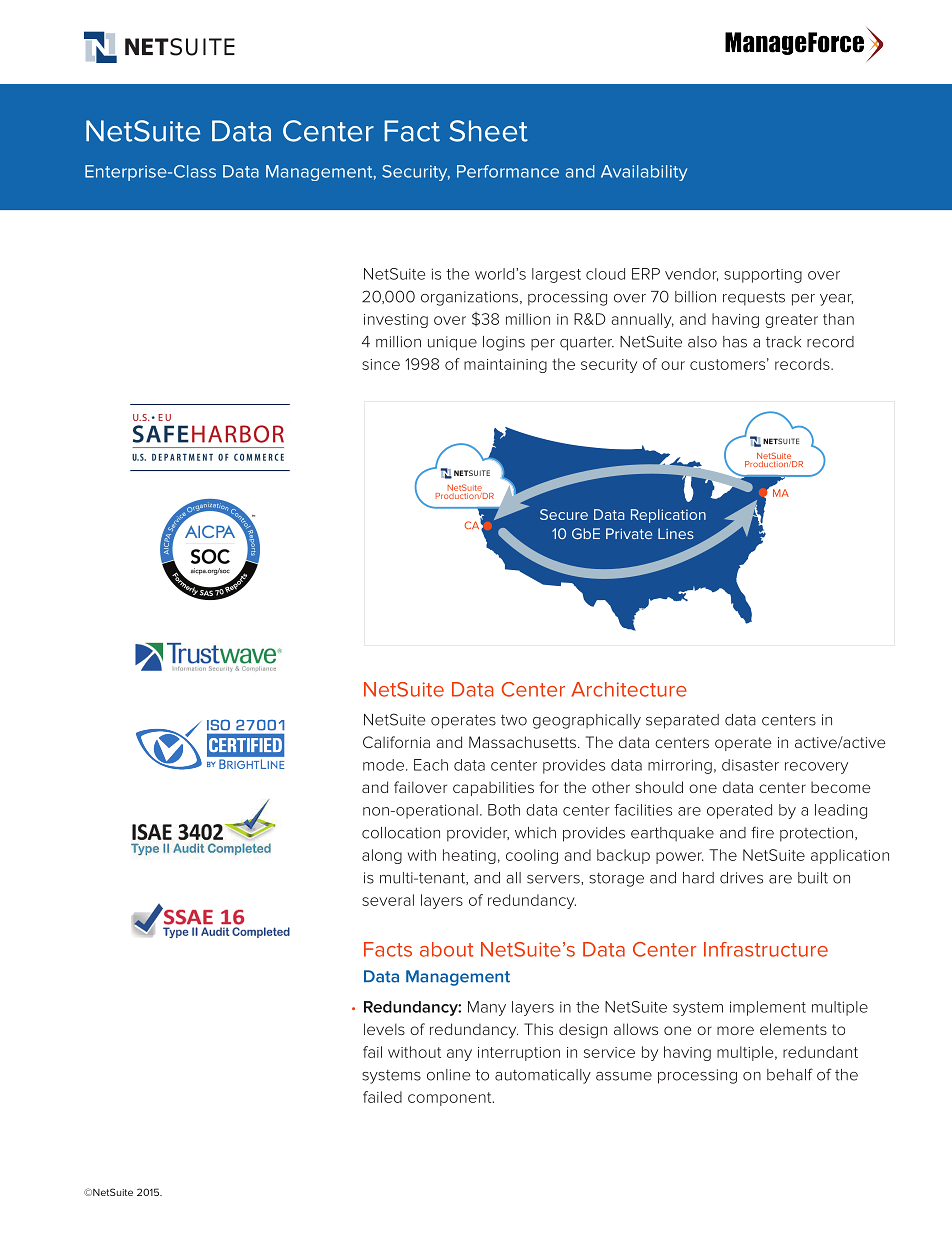  Describe the element at coordinates (624, 1076) in the screenshot. I see `assume` at that location.
